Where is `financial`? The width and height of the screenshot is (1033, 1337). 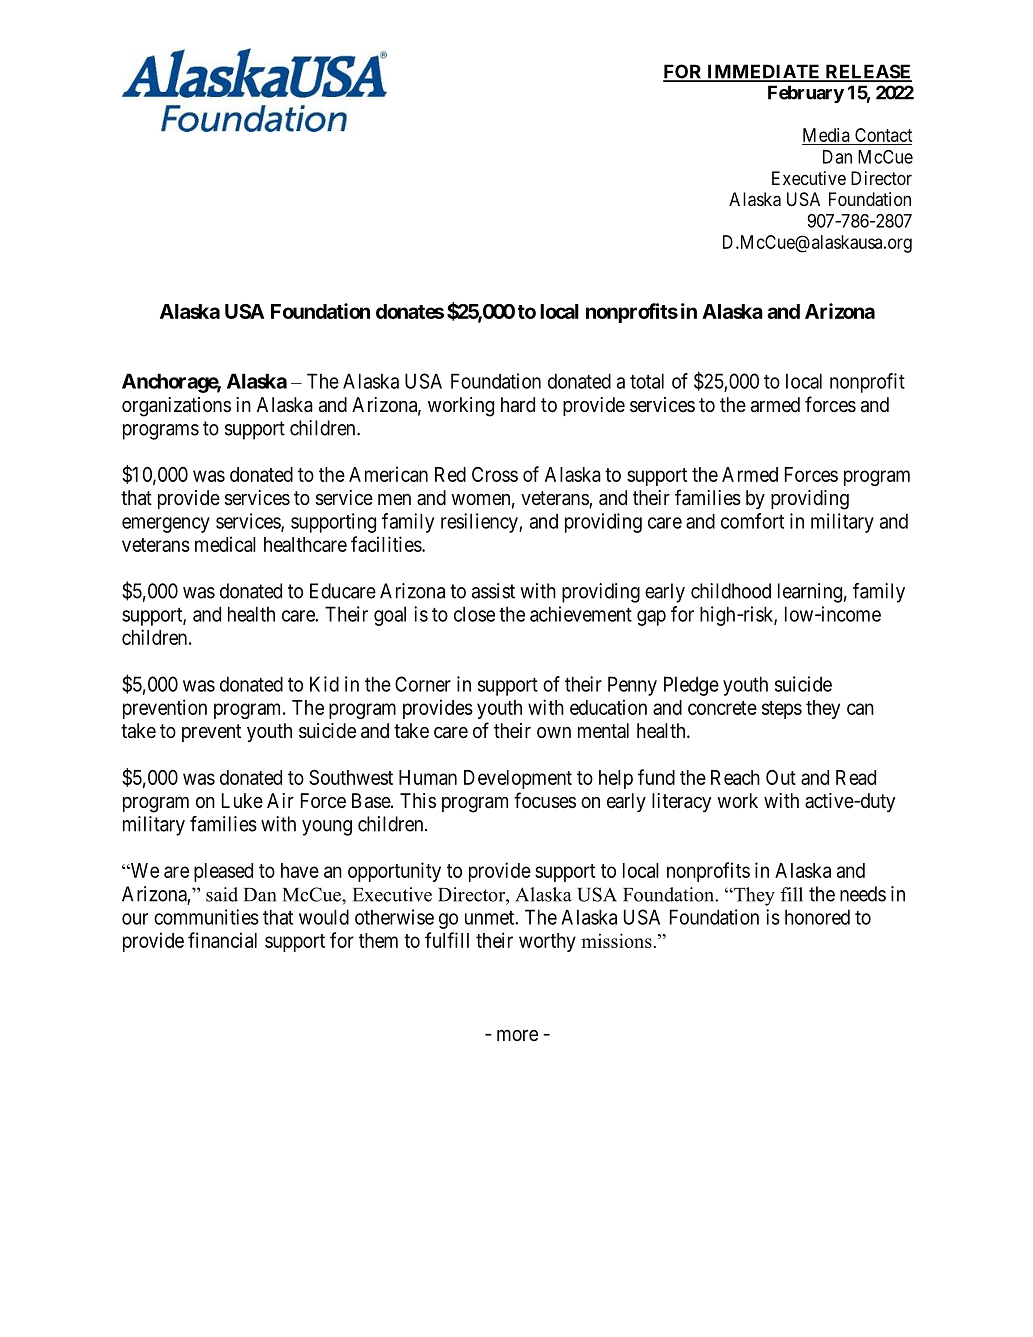
financial is located at coordinates (222, 940).
